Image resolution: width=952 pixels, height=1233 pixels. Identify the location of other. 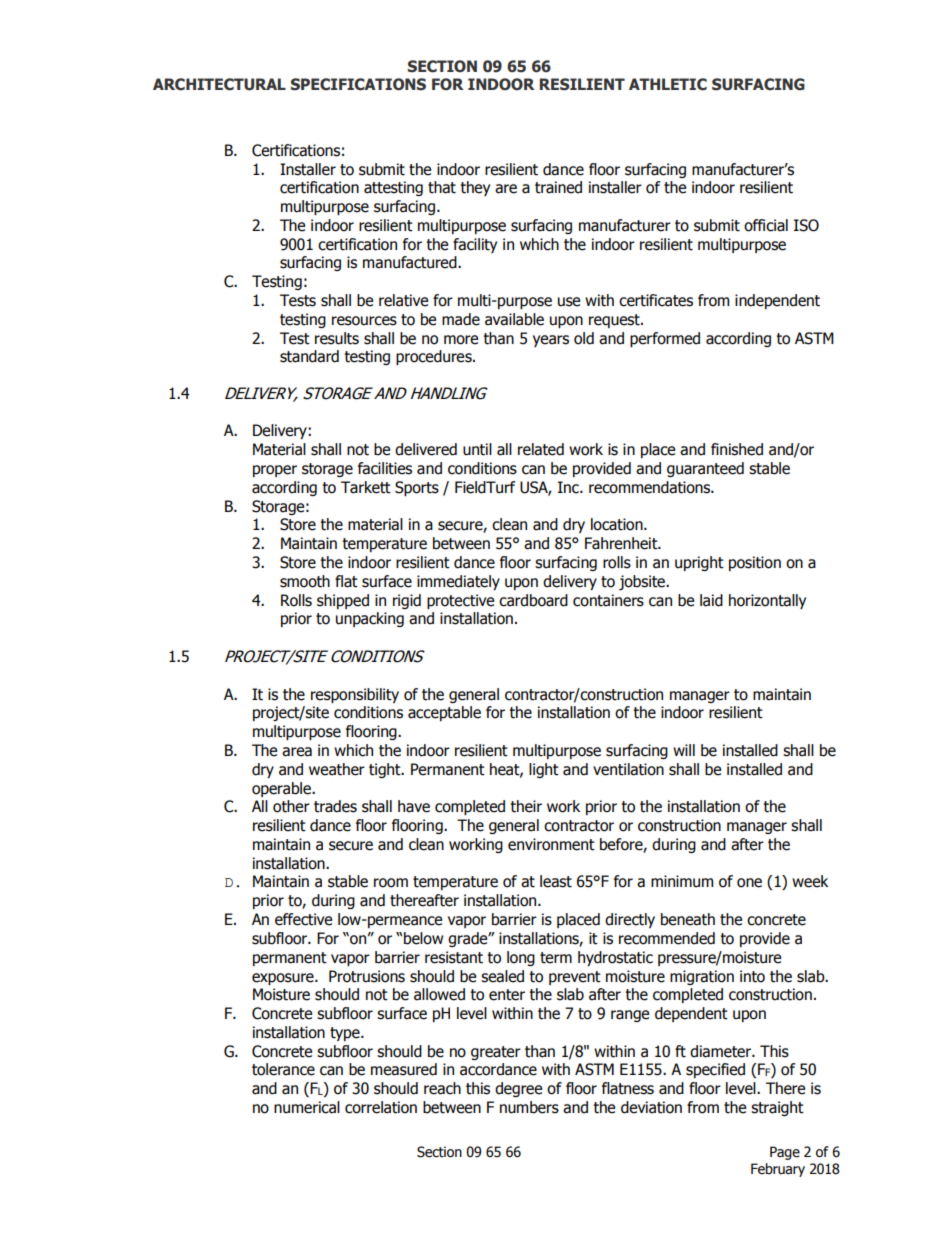
(291, 806).
